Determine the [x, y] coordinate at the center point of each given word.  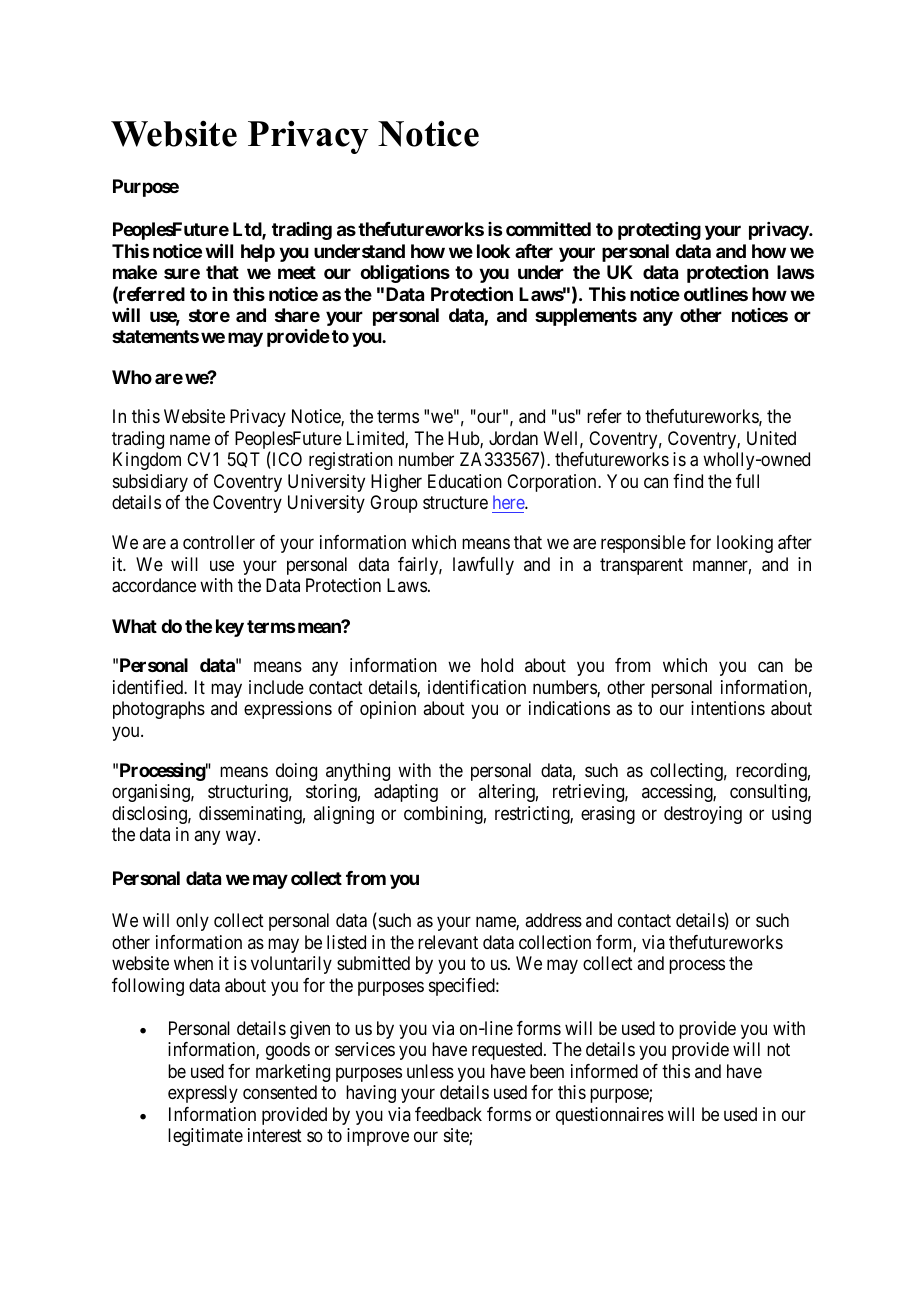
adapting [406, 793]
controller [219, 542]
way [242, 837]
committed [548, 228]
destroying [703, 815]
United [771, 438]
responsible [643, 544]
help [258, 253]
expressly [203, 1094]
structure [455, 502]
